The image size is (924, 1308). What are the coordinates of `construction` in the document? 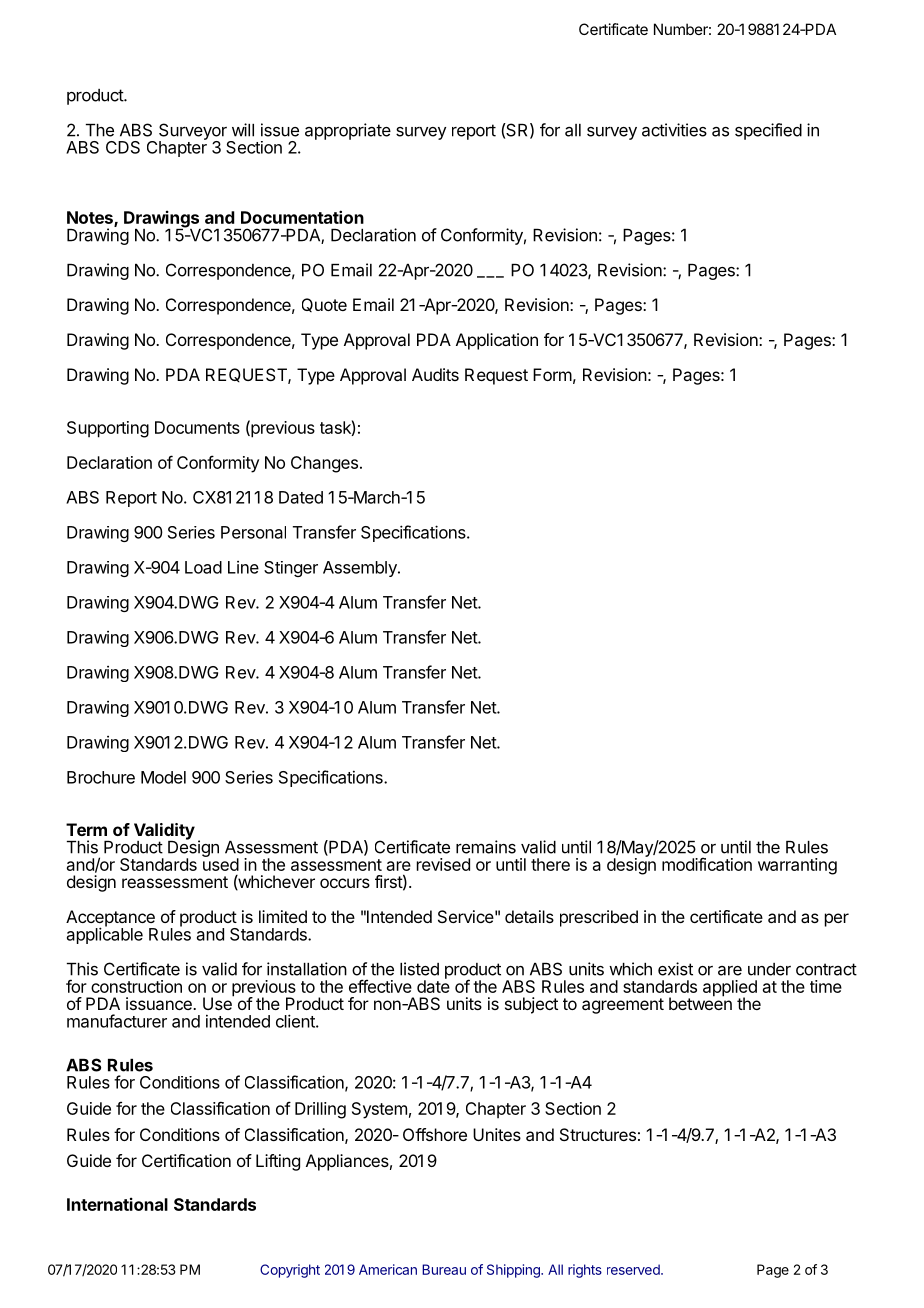 It's located at (136, 986).
